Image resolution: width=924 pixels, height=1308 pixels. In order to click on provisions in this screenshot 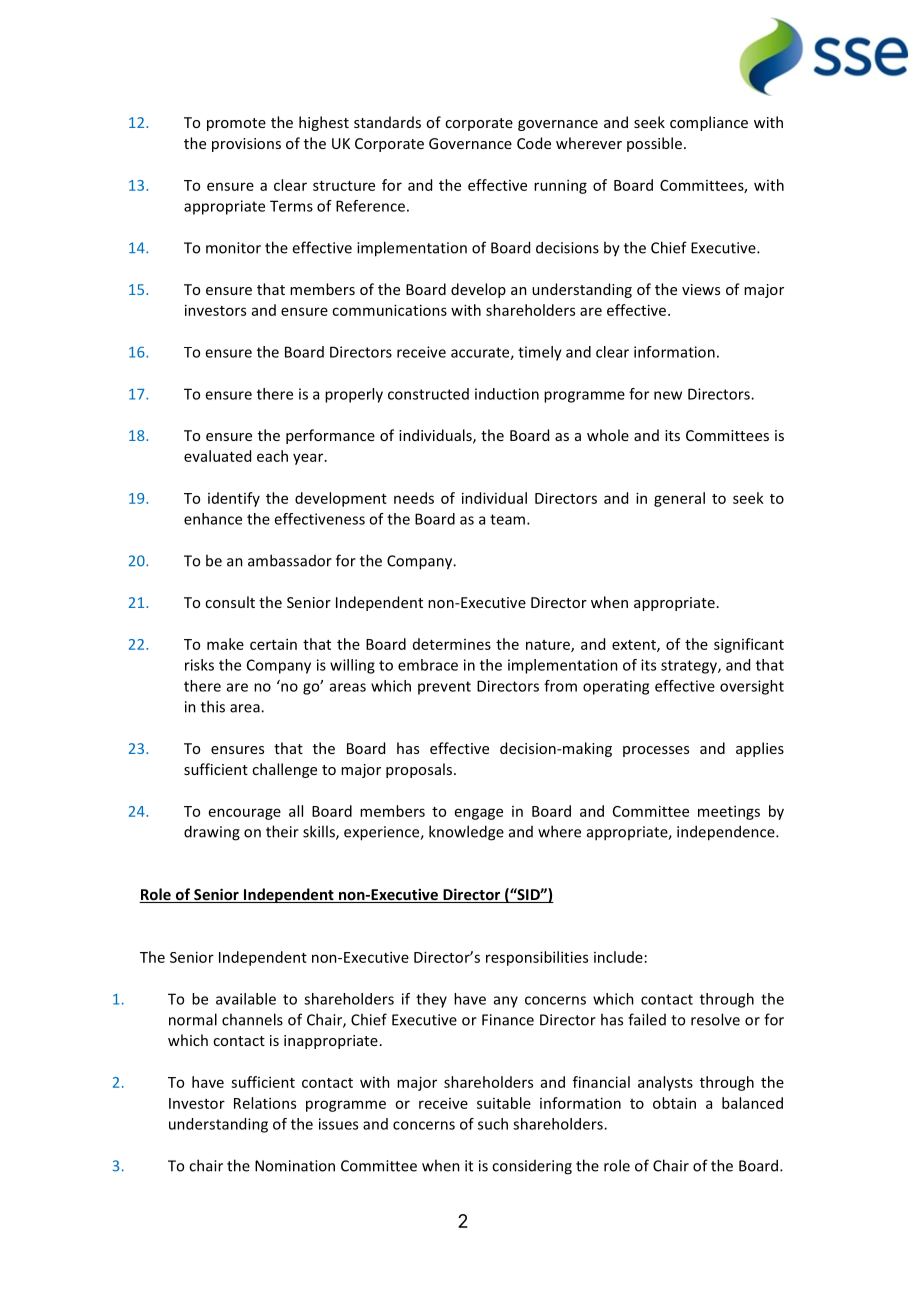, I will do `click(246, 145)`.
